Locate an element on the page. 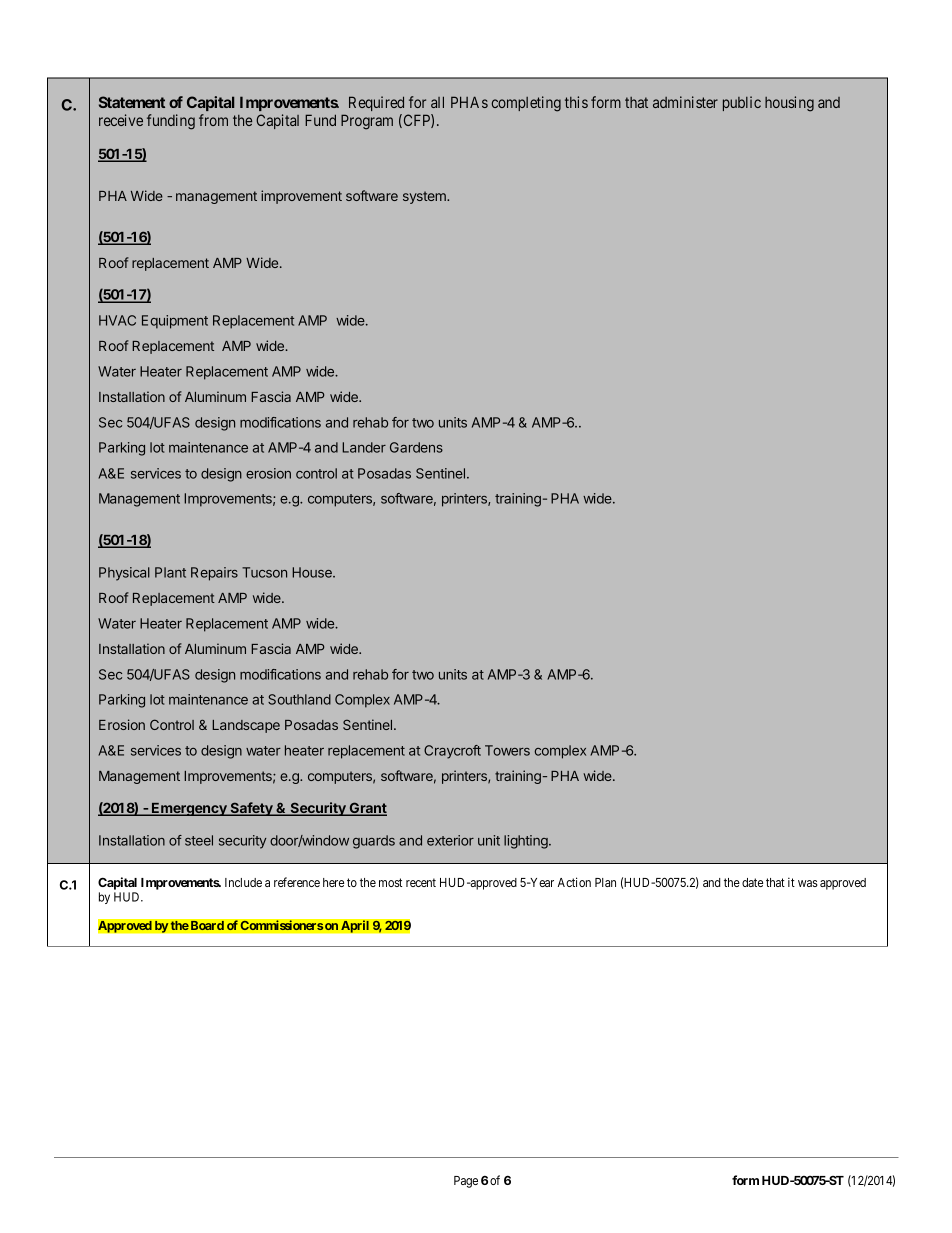 This image has height=1233, width=952. Repairs is located at coordinates (214, 574).
